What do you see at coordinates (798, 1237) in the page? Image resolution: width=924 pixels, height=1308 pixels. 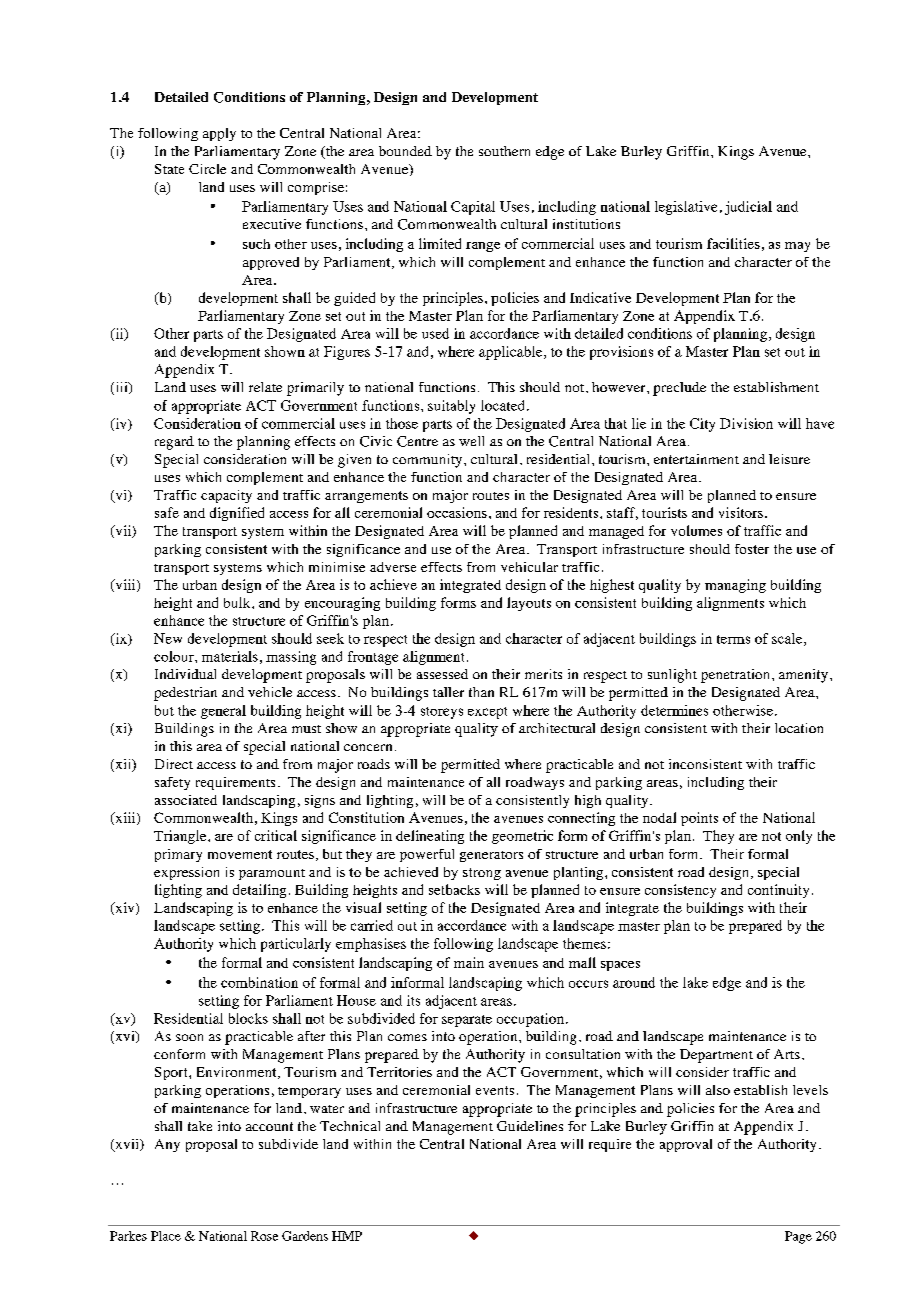 I see `Page` at bounding box center [798, 1237].
